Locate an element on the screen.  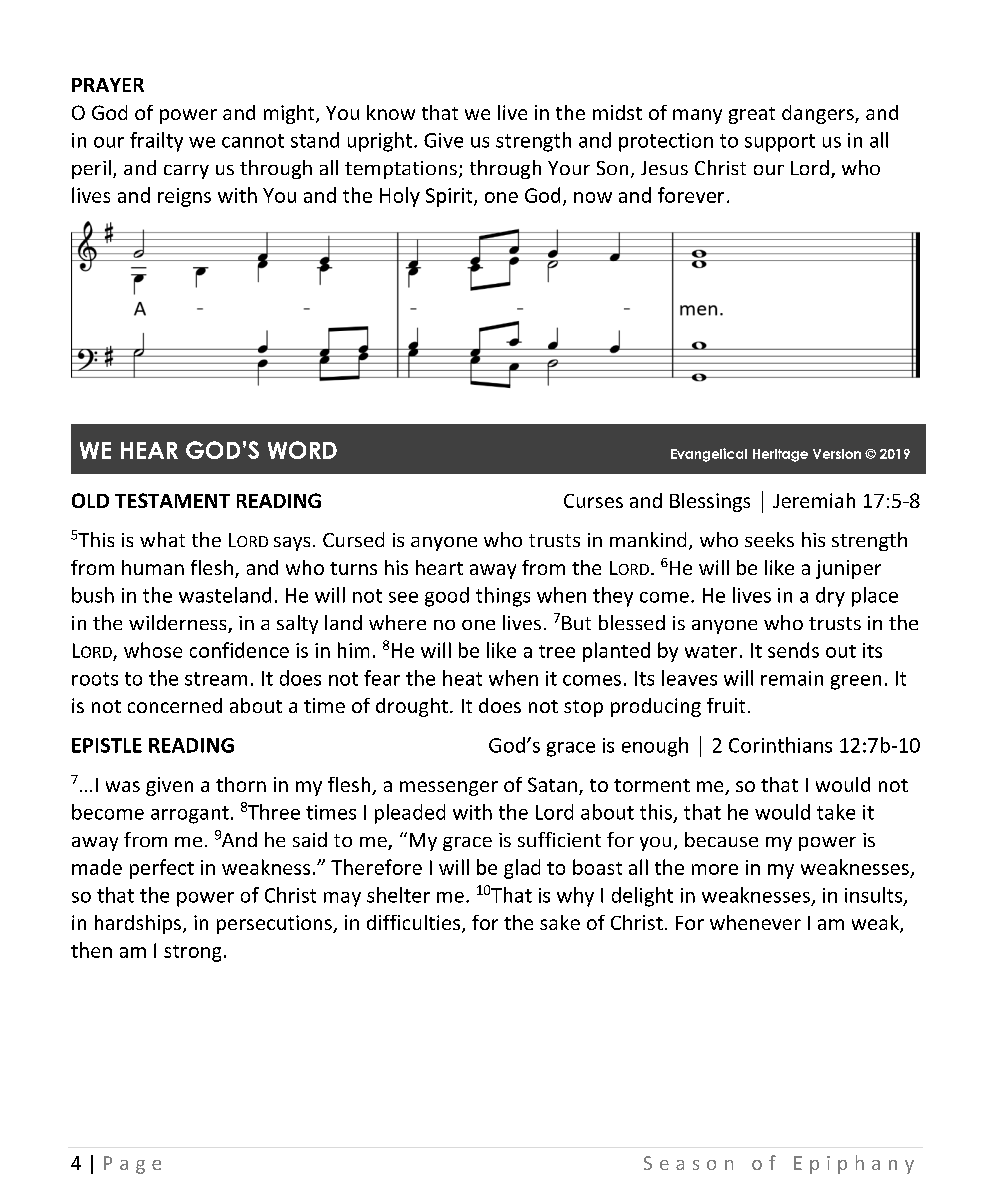
seeks is located at coordinates (769, 539).
